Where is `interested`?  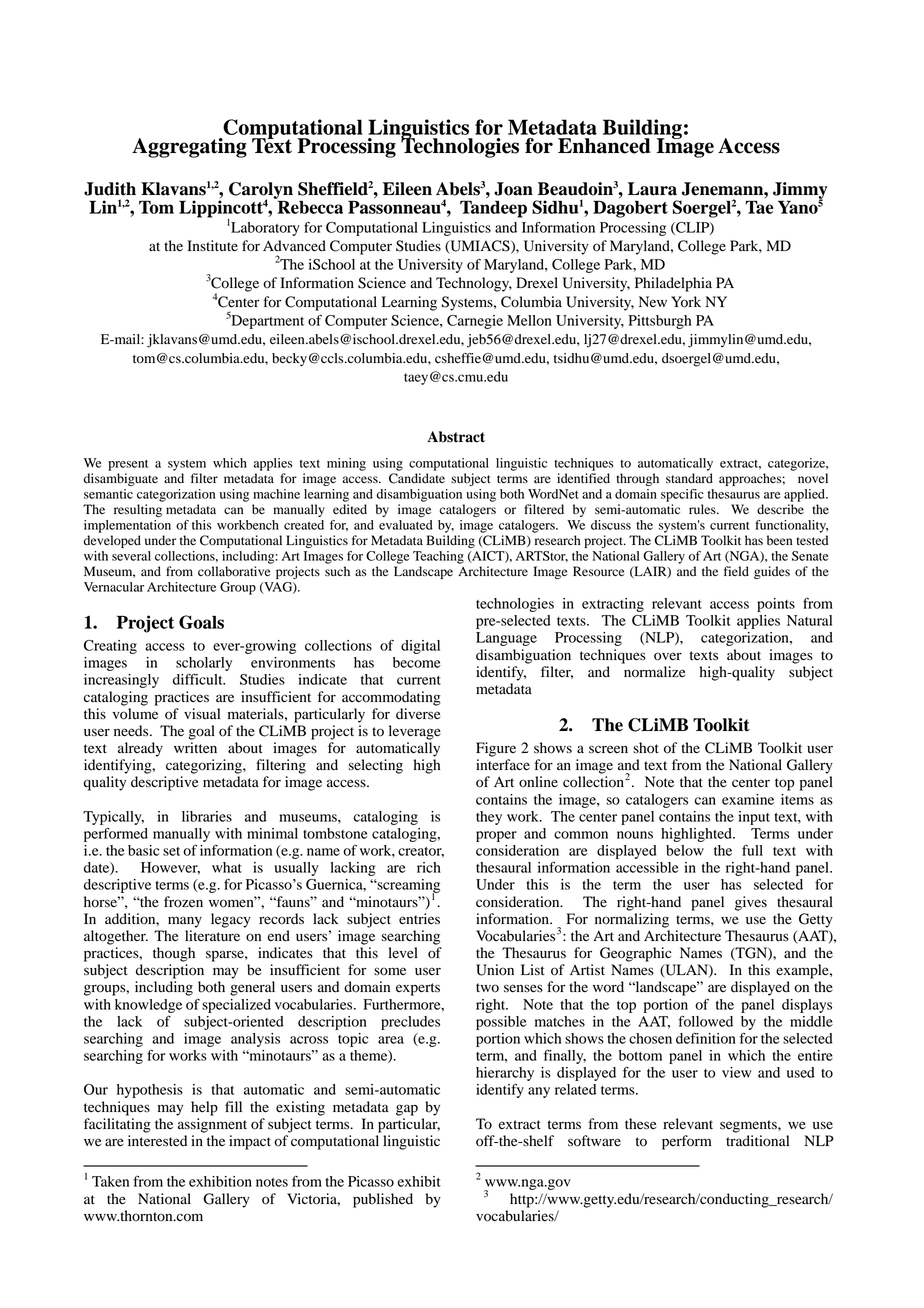 interested is located at coordinates (157, 1141).
